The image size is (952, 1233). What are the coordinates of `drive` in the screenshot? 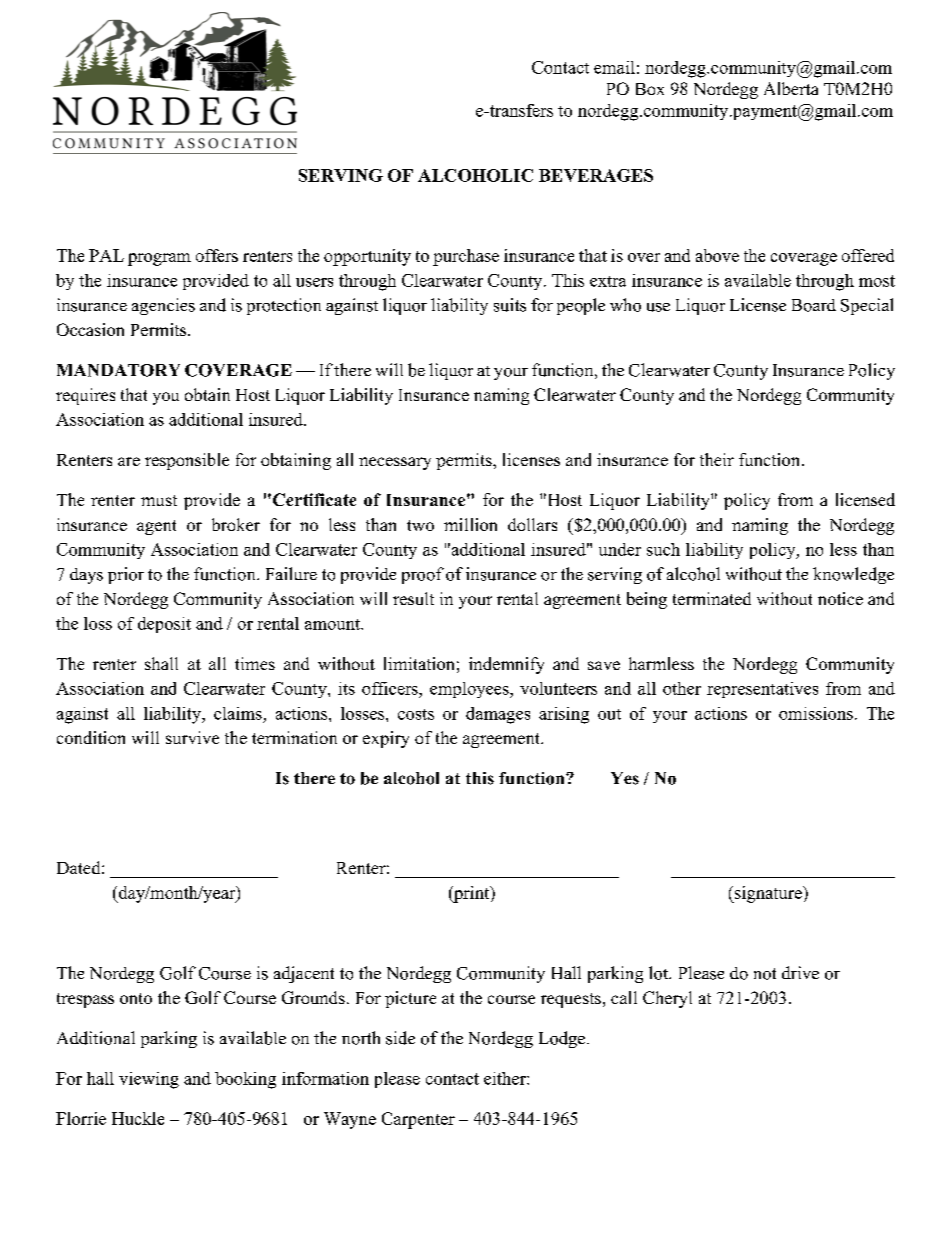 It's located at (800, 972).
